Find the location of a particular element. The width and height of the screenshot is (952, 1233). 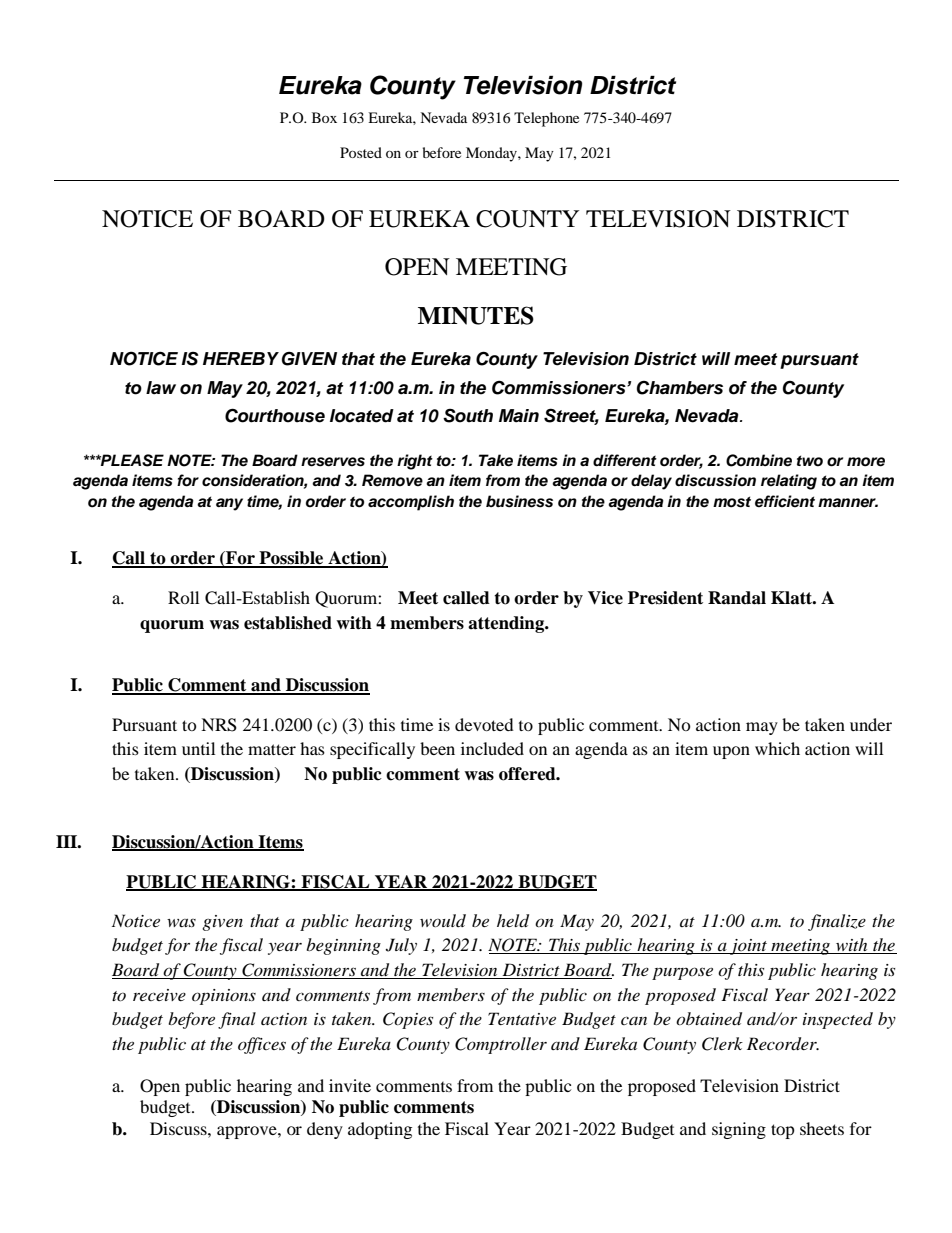

any is located at coordinates (229, 504).
